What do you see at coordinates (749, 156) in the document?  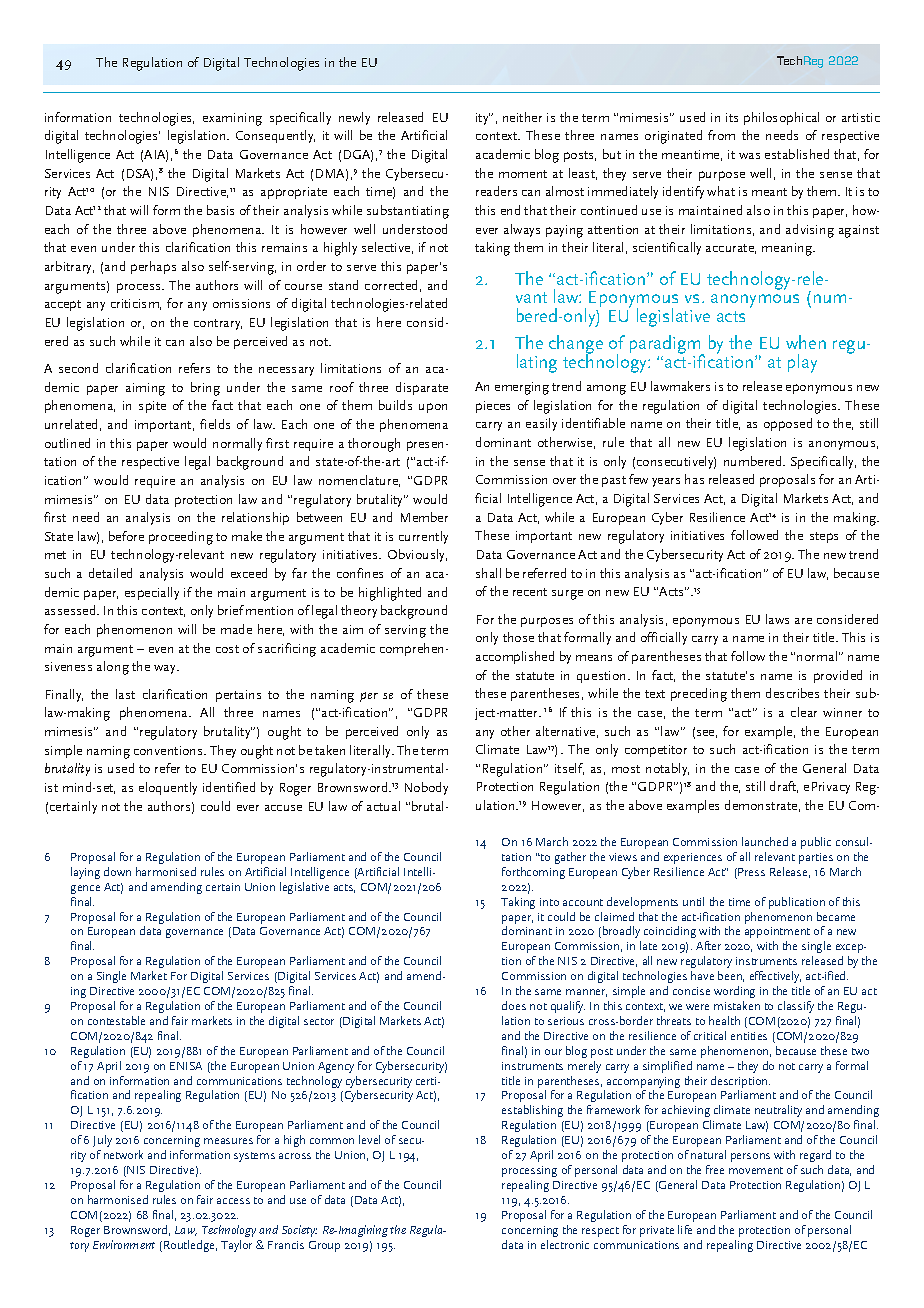 I see `was` at bounding box center [749, 156].
